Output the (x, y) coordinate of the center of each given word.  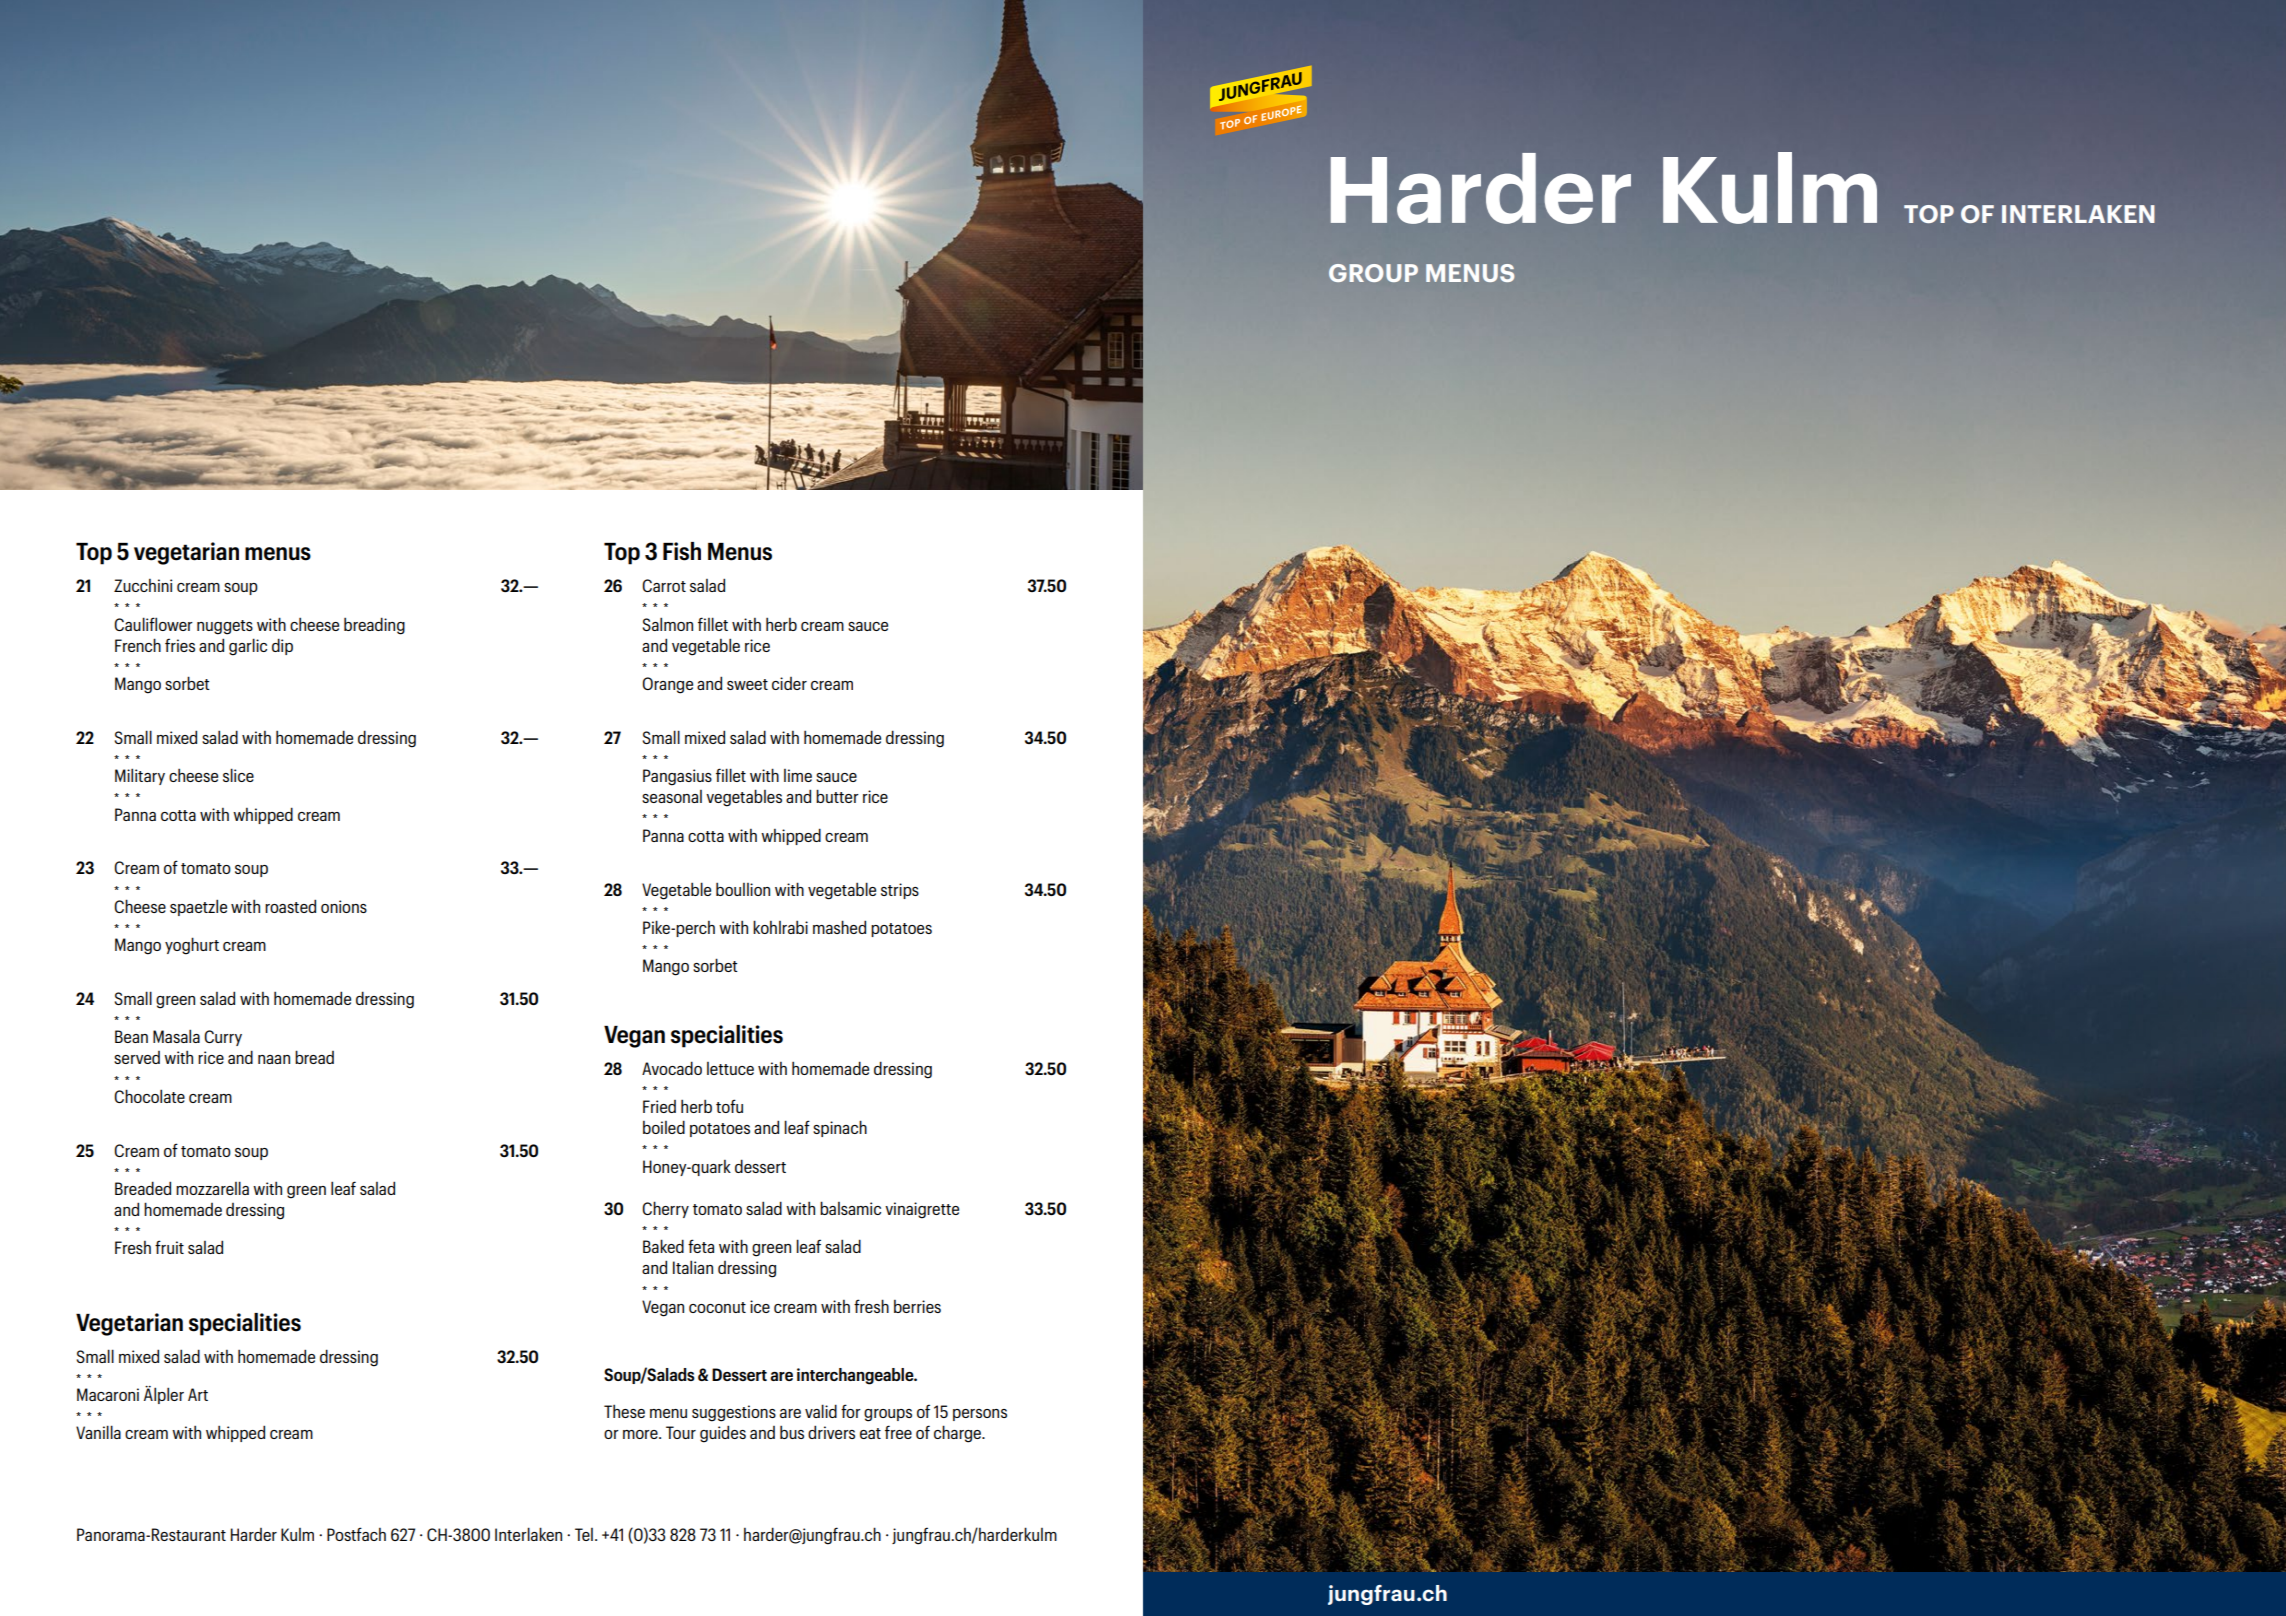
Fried (659, 1106)
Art (198, 1394)
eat (870, 1433)
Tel (584, 1534)
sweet (747, 684)
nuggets (225, 627)
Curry (223, 1038)
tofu (729, 1106)
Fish (682, 551)
